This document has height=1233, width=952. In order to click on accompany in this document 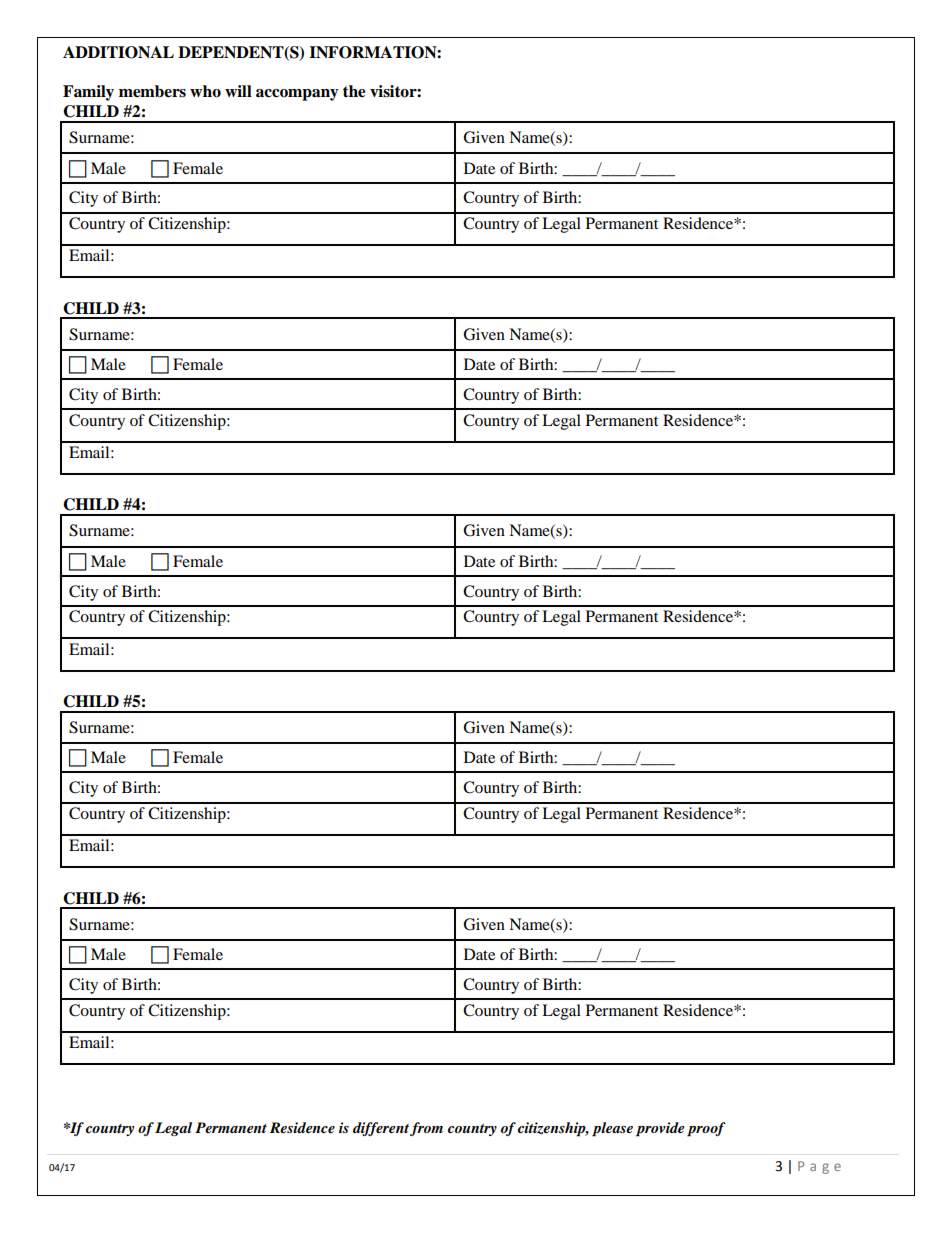, I will do `click(297, 95)`.
